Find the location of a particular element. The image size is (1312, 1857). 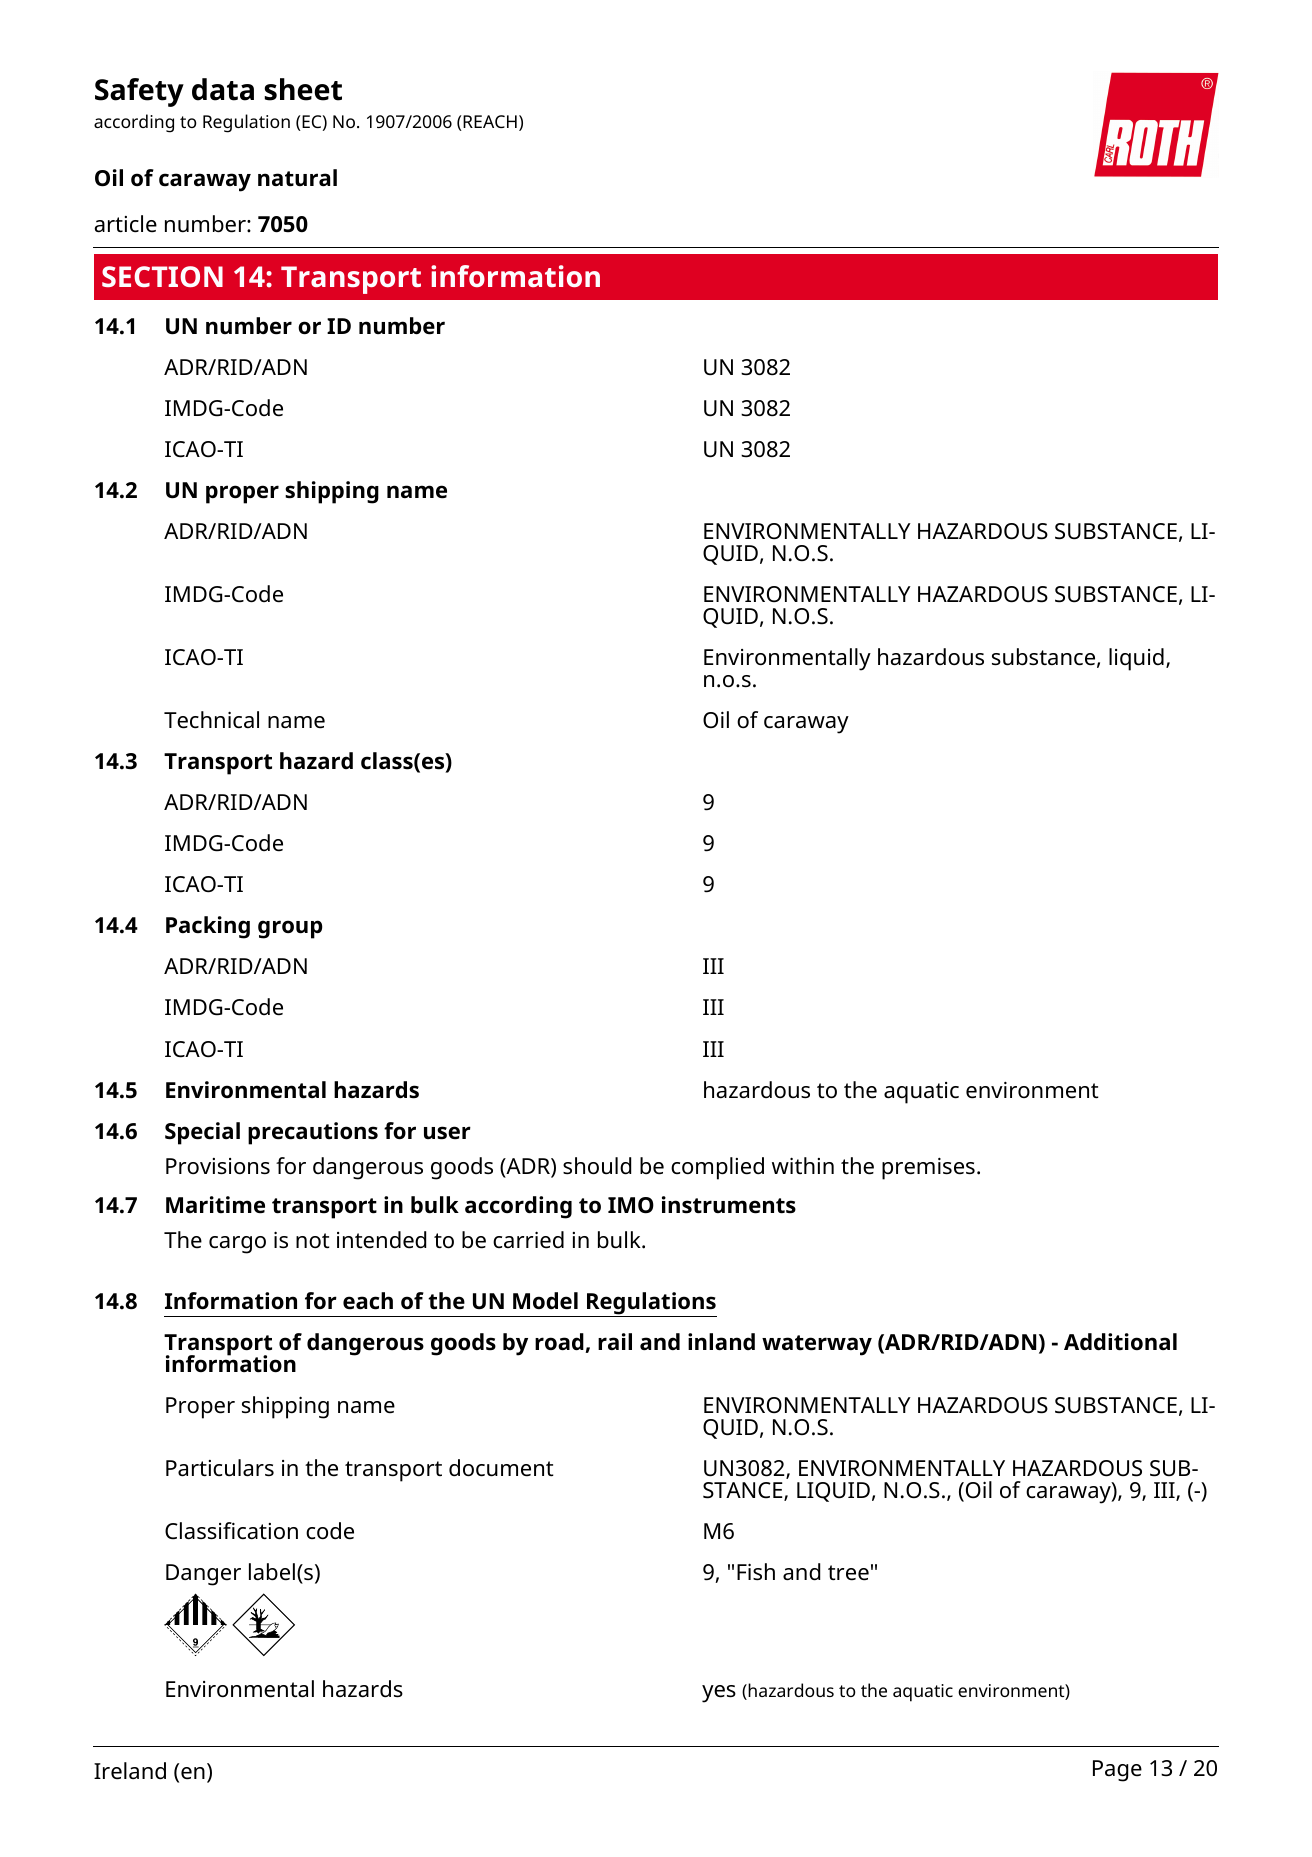

IMO is located at coordinates (631, 1205).
